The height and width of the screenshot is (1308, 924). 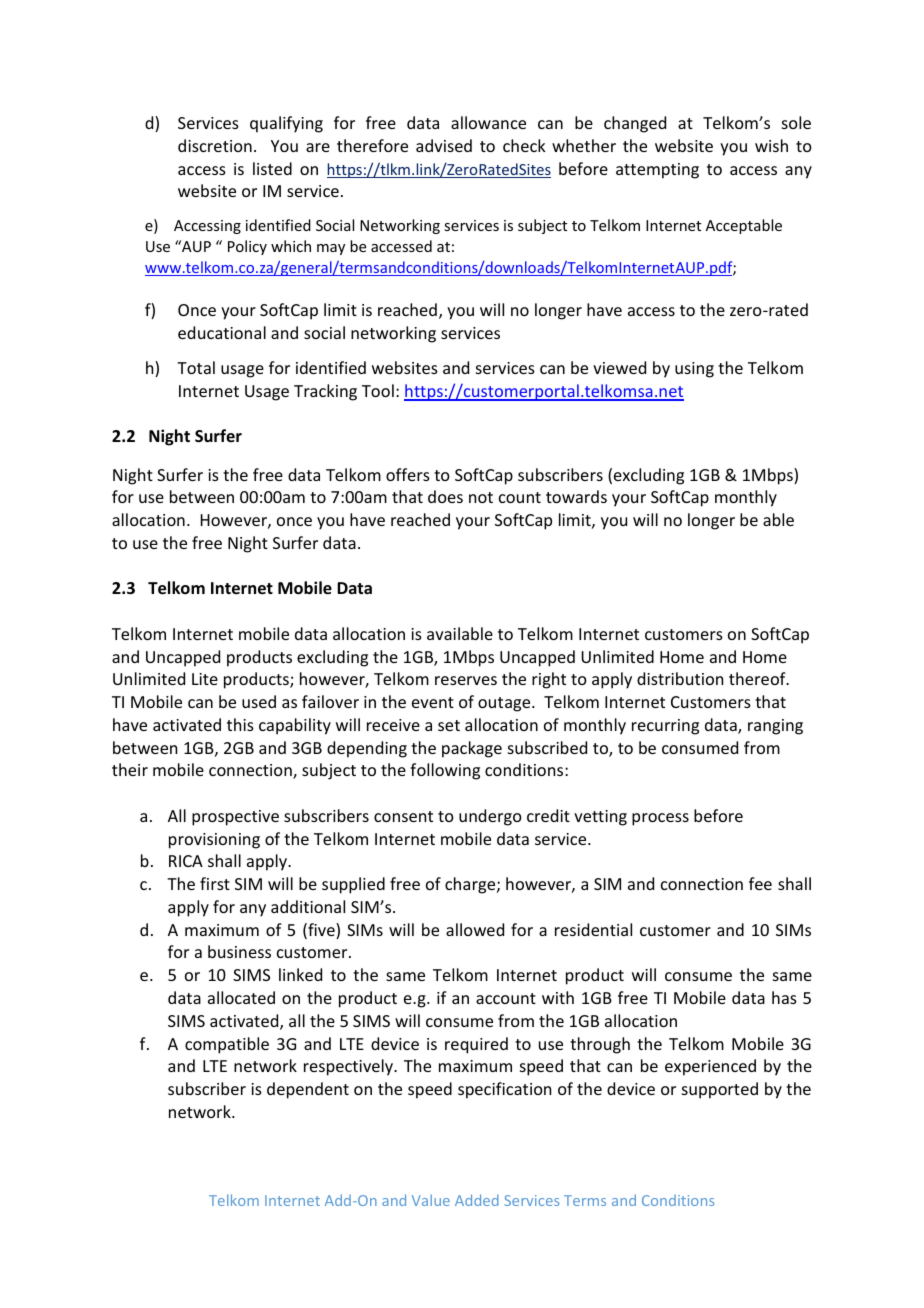 I want to click on Added, so click(x=477, y=1200).
